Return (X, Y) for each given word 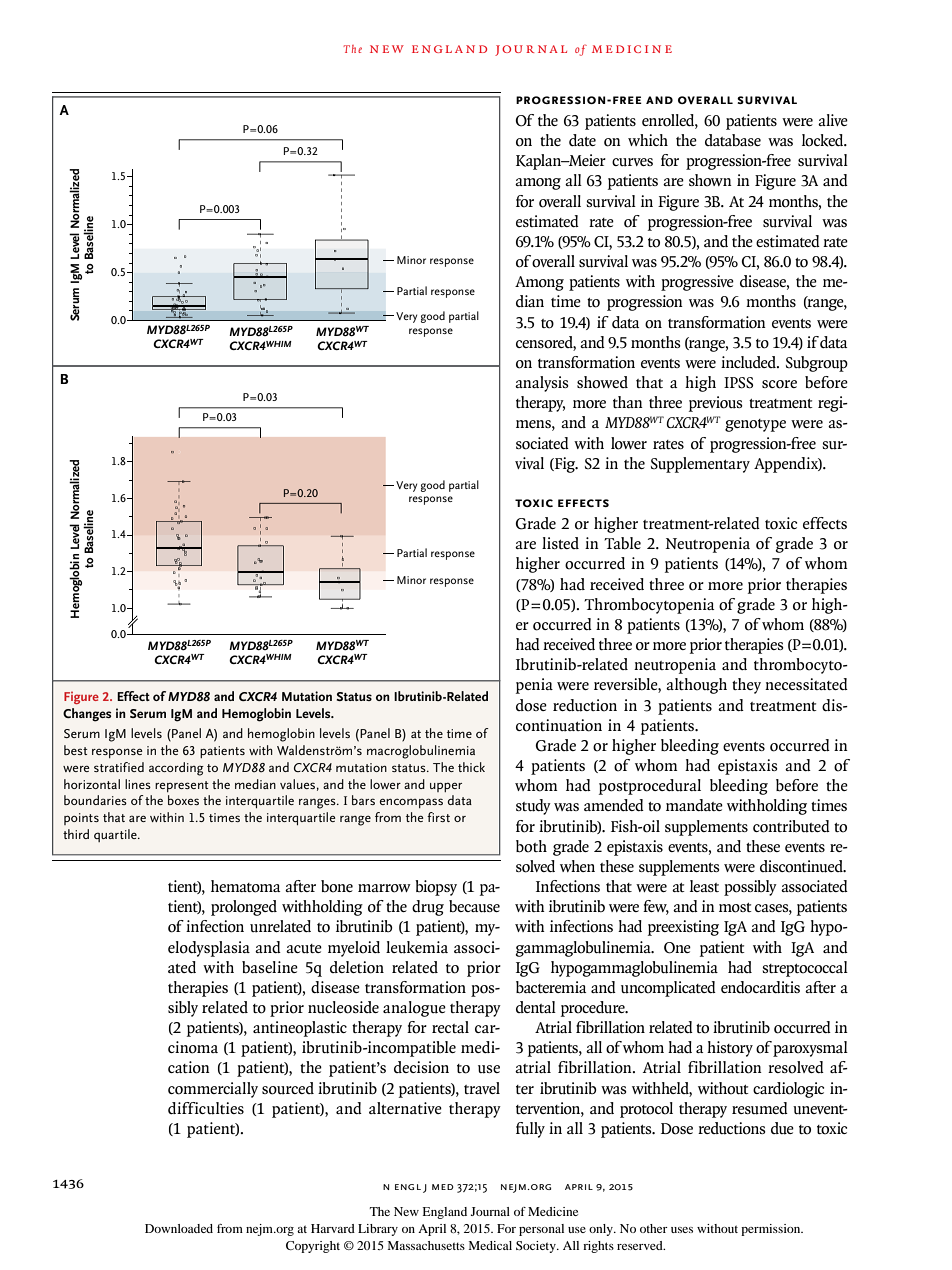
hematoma (245, 886)
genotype (755, 425)
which (648, 140)
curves (632, 162)
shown (710, 180)
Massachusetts (426, 1245)
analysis (542, 384)
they (746, 686)
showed (602, 382)
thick (471, 767)
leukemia (417, 947)
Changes (87, 715)
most (735, 908)
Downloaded (179, 1228)
